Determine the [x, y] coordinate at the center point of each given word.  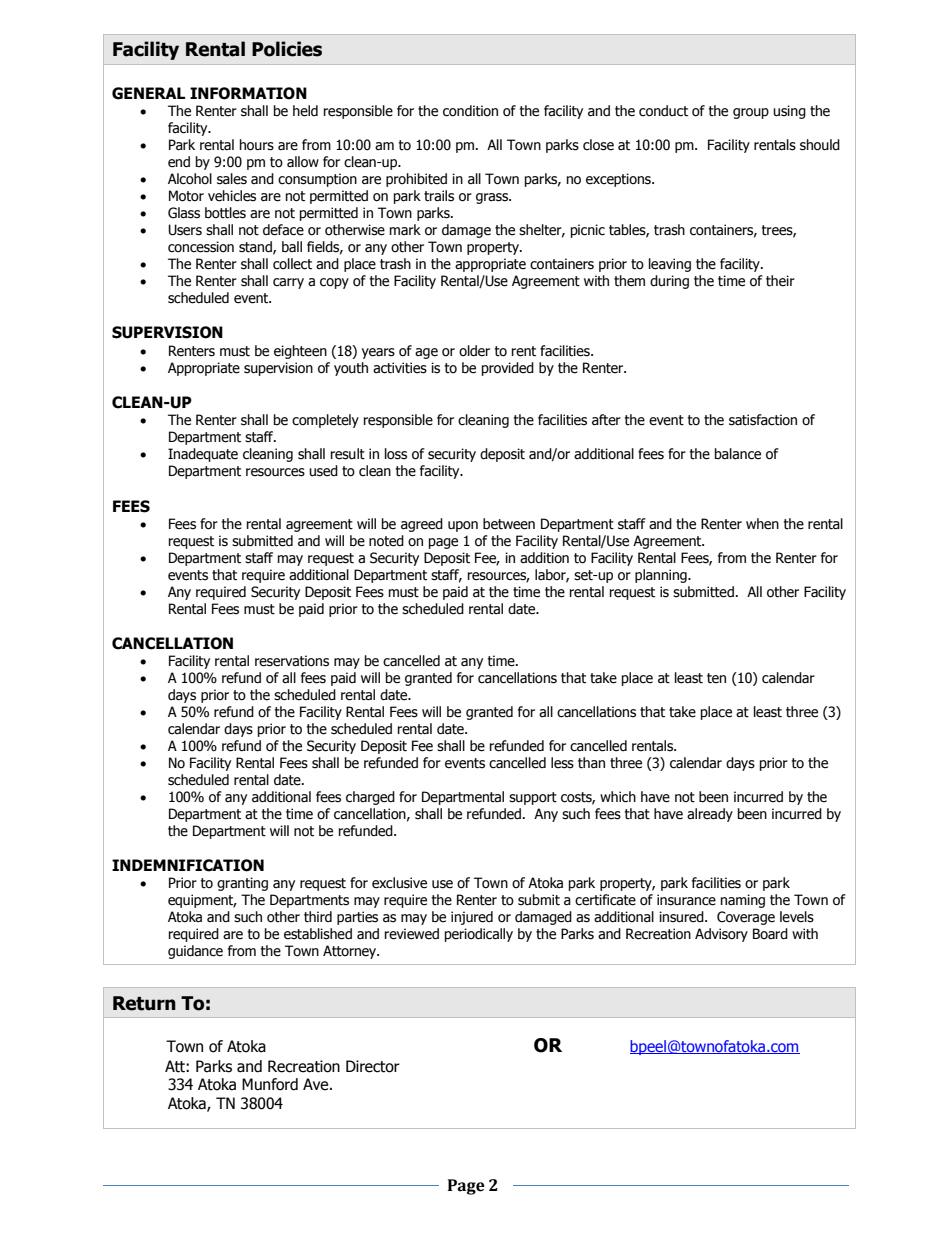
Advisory [721, 935]
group [751, 113]
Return [144, 1003]
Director [373, 1066]
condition [470, 111]
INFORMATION [248, 93]
